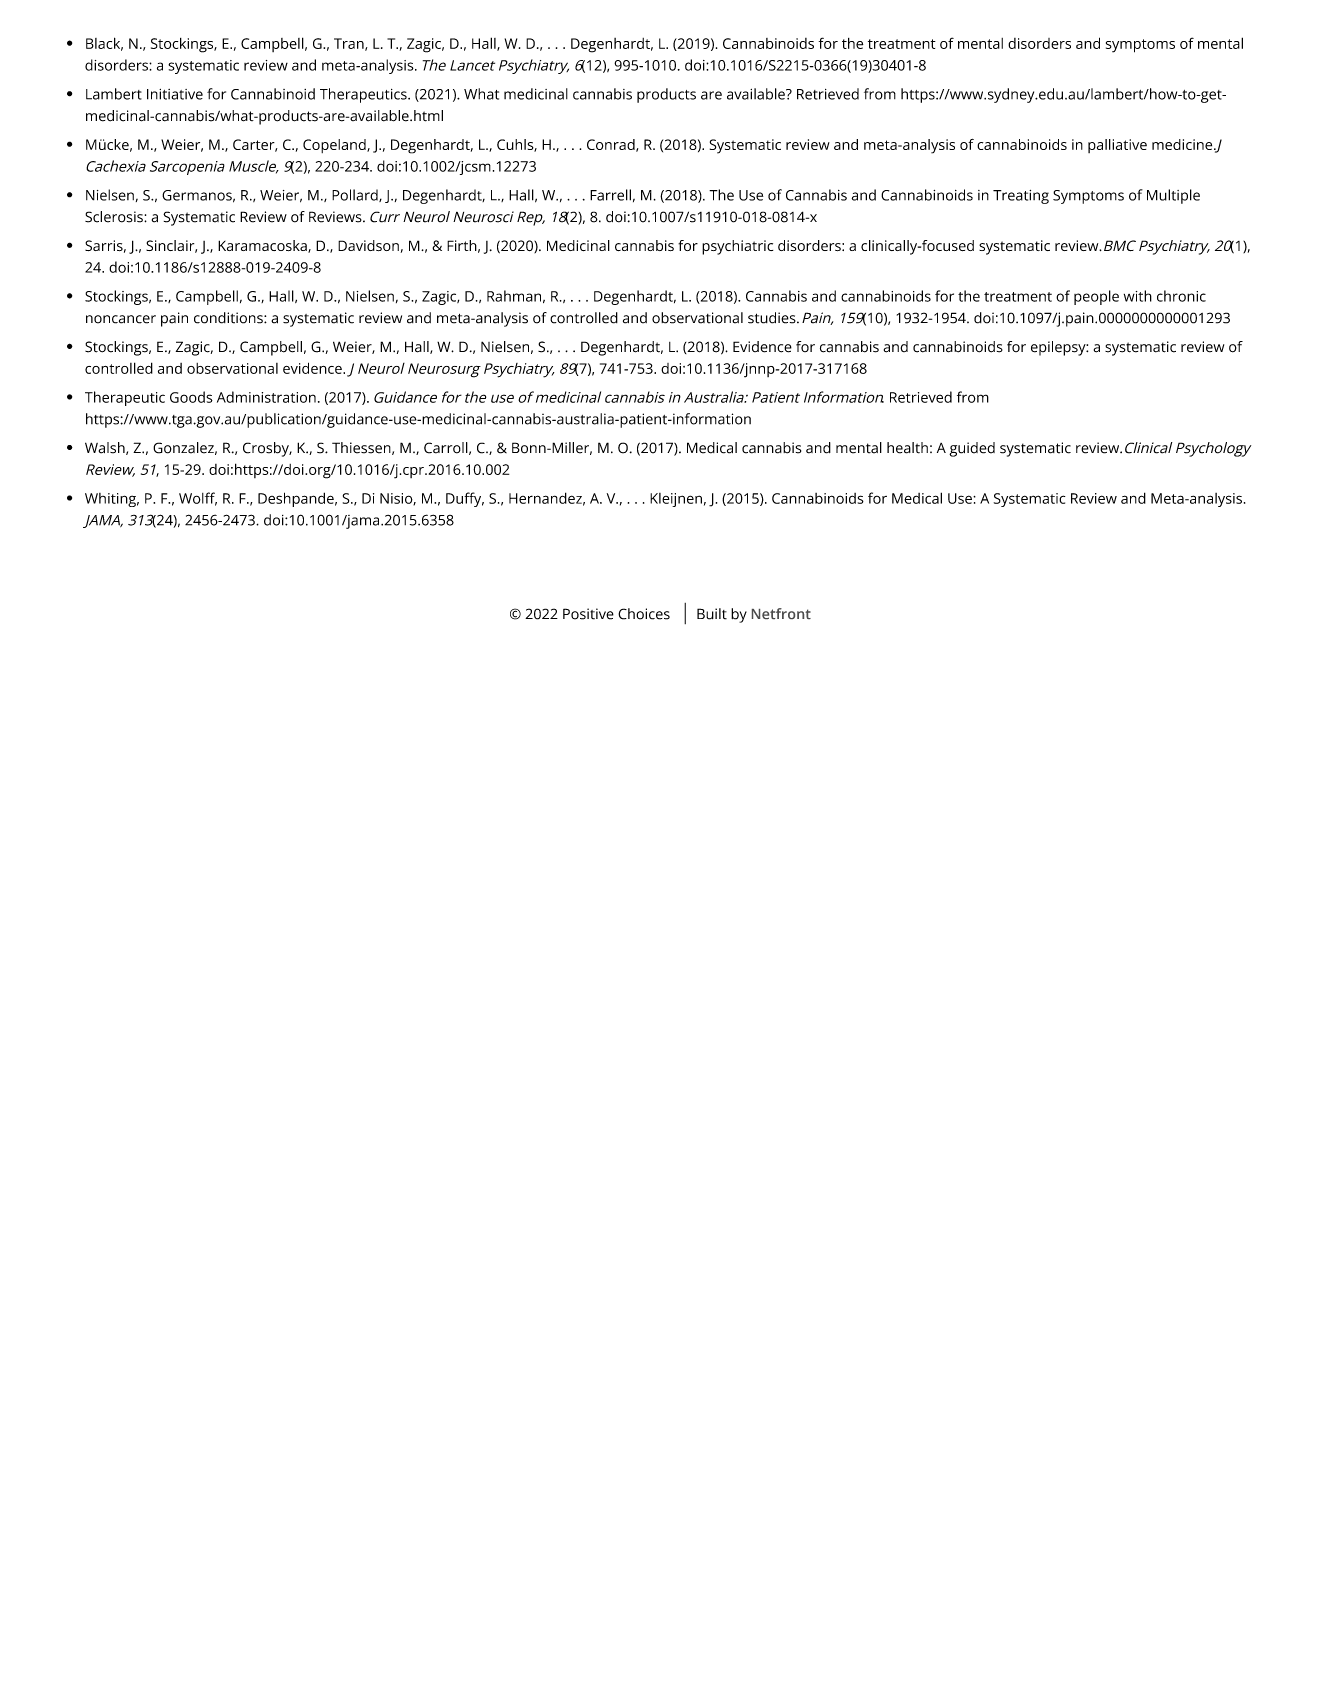 The image size is (1320, 1708). I want to click on conditions, so click(229, 318).
